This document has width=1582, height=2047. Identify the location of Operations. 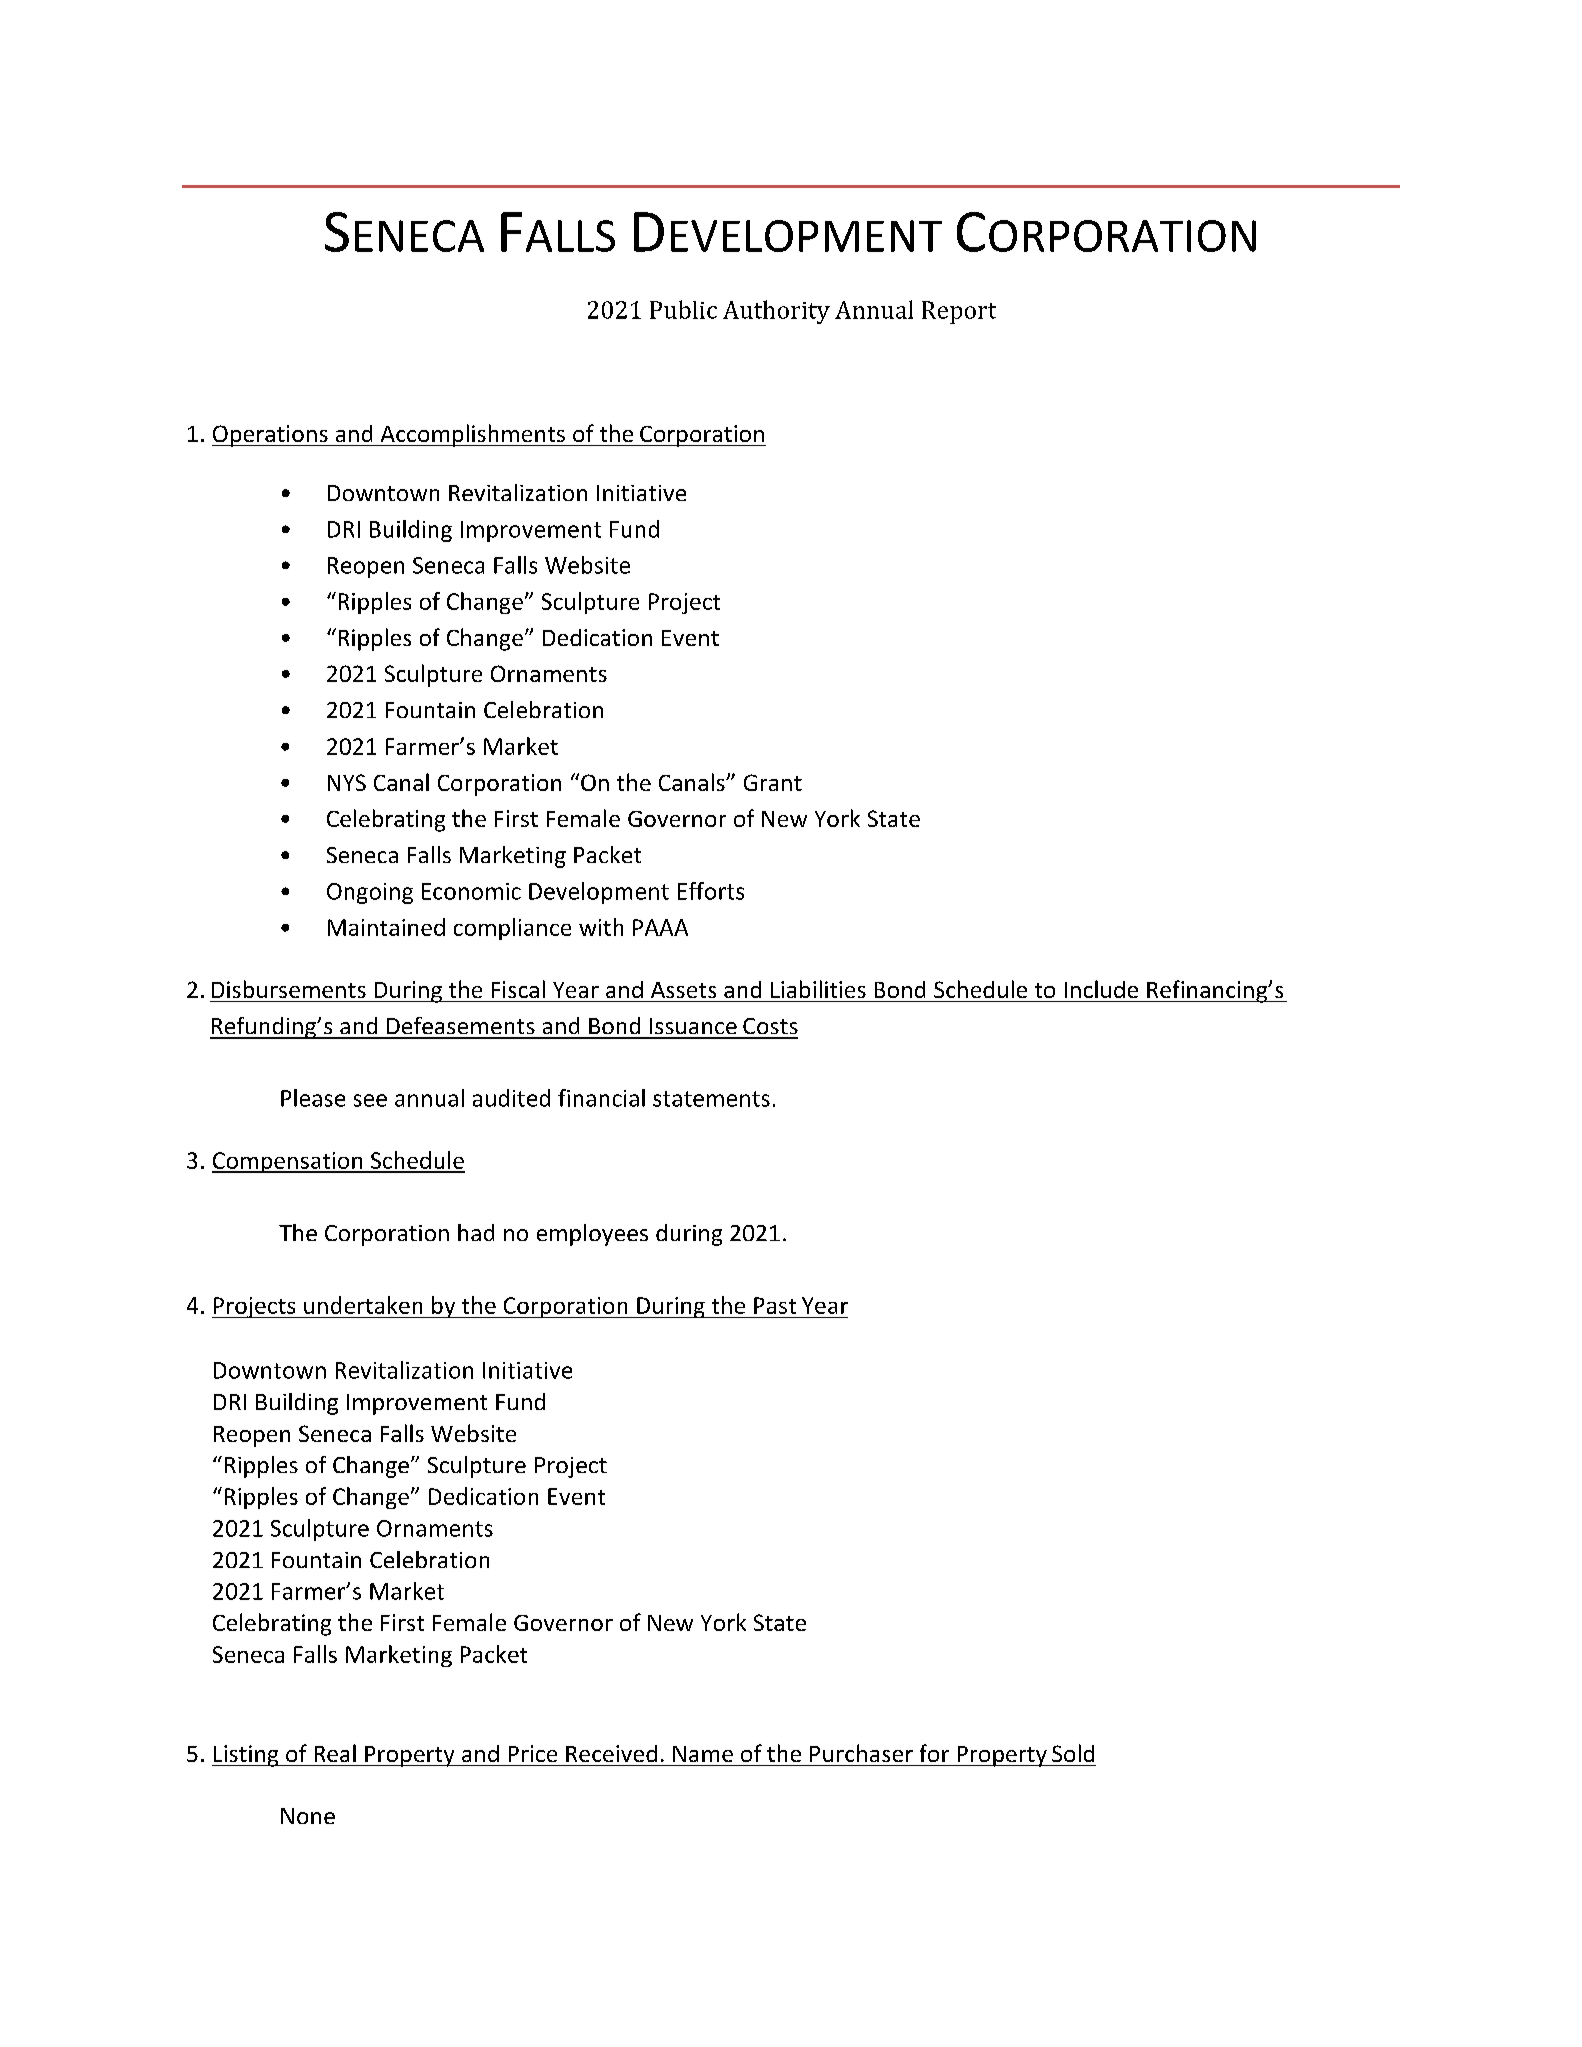
(271, 436).
